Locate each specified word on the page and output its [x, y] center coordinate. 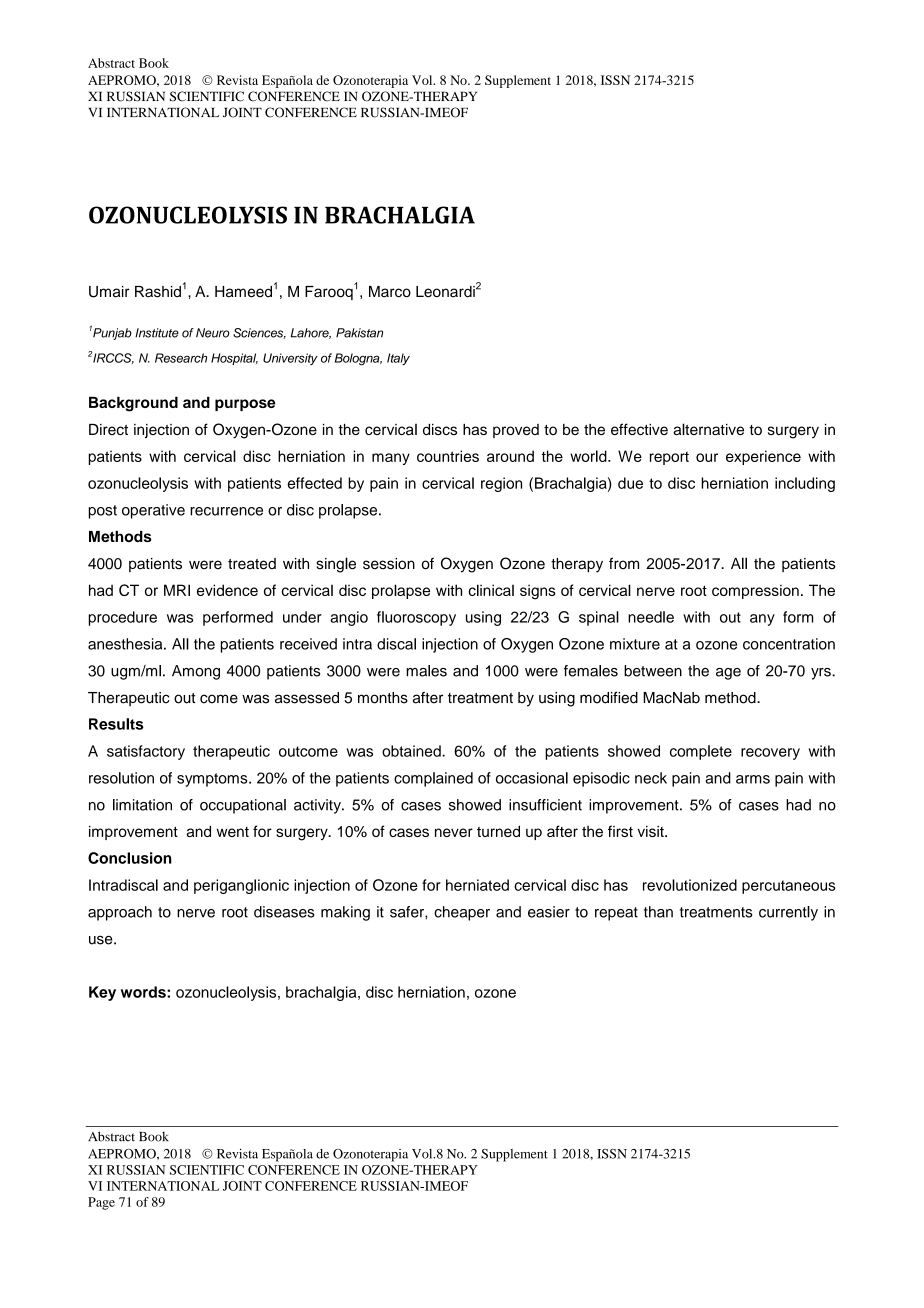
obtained [412, 751]
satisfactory [146, 752]
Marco [390, 292]
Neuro [213, 333]
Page [101, 1203]
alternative [708, 429]
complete [701, 752]
